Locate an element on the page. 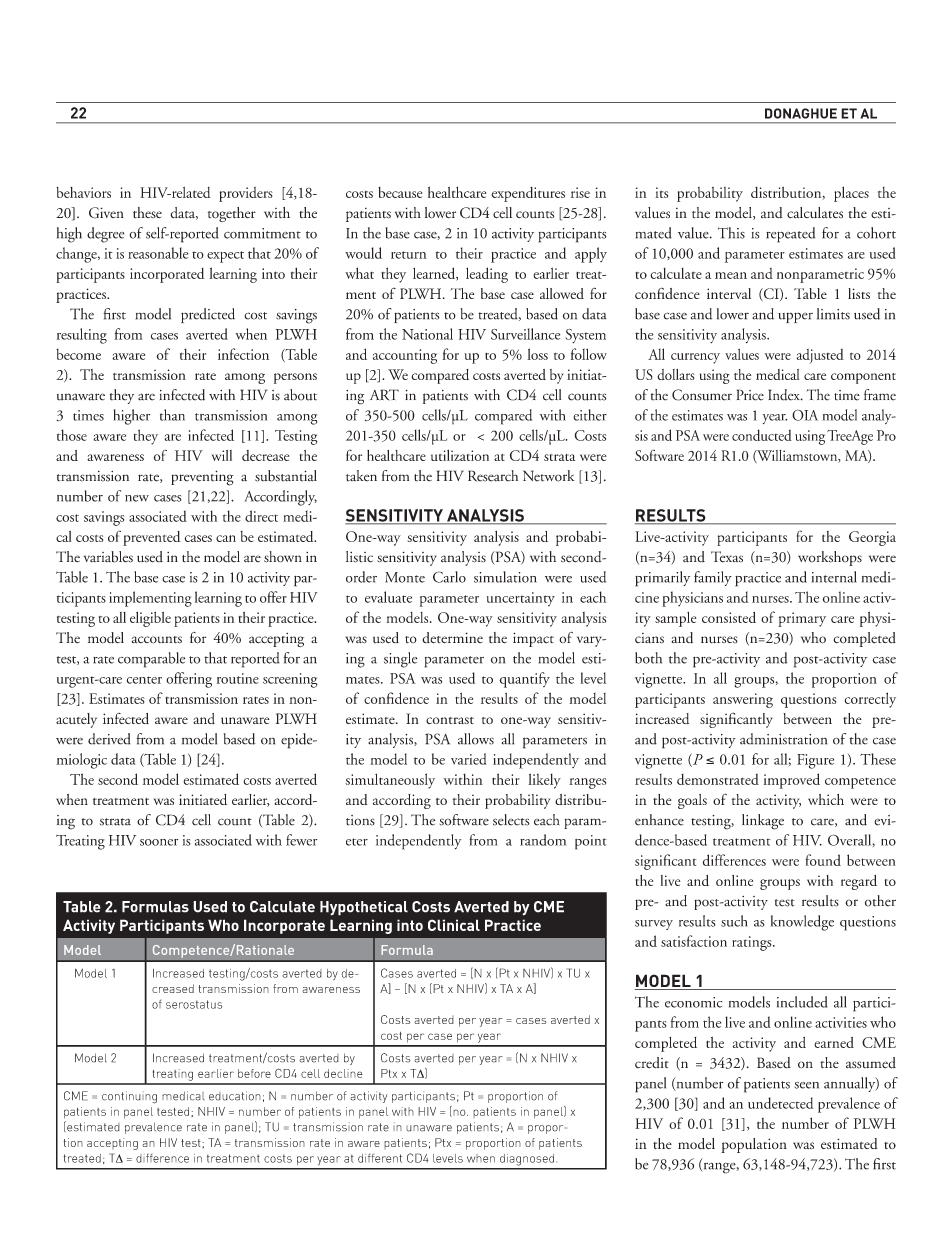  Research is located at coordinates (493, 476).
